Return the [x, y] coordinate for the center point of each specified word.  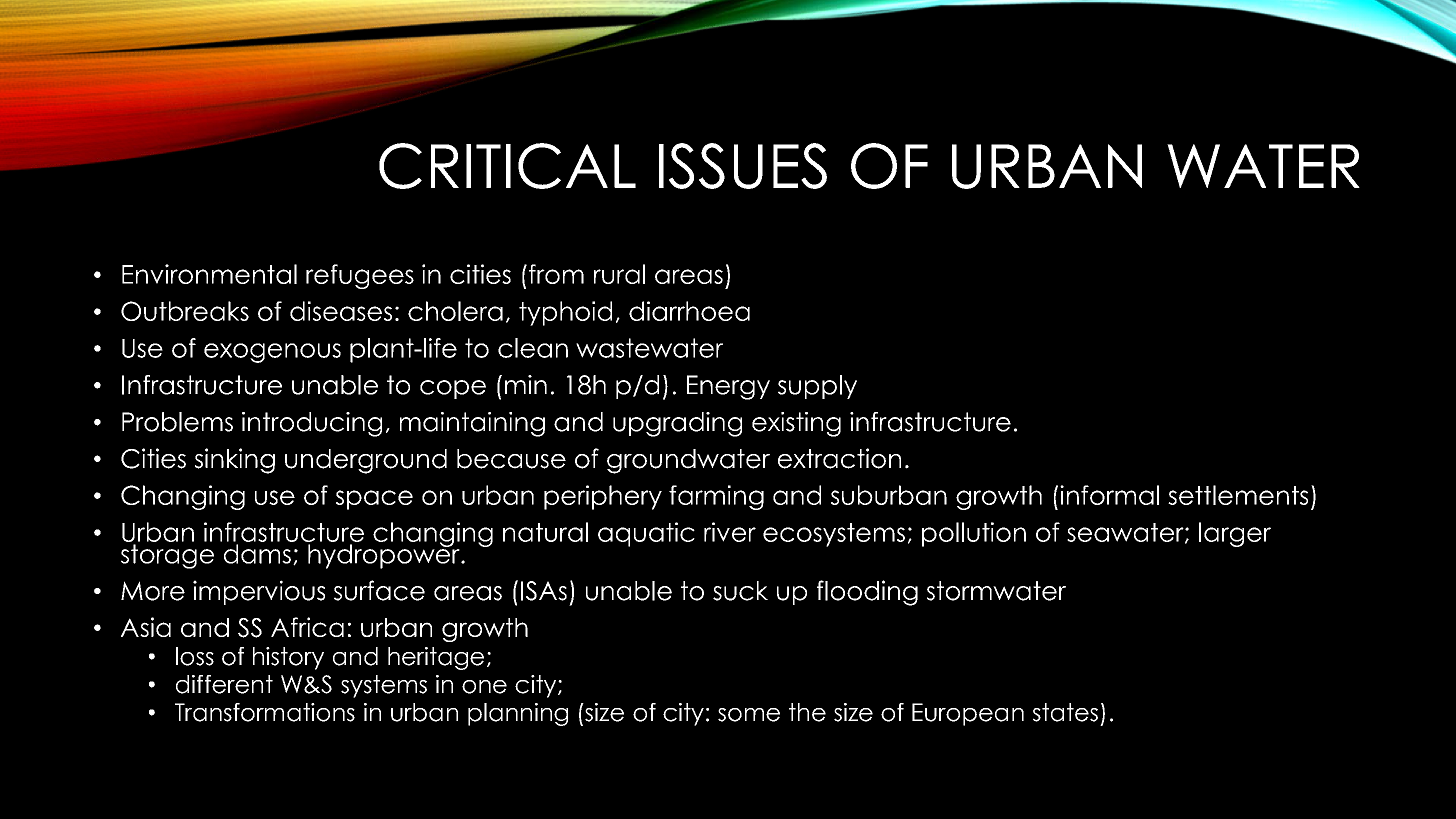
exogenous [272, 353]
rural [619, 274]
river [730, 532]
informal [1109, 495]
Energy [728, 387]
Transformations [265, 712]
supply [817, 387]
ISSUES [743, 166]
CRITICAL [507, 166]
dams [257, 554]
